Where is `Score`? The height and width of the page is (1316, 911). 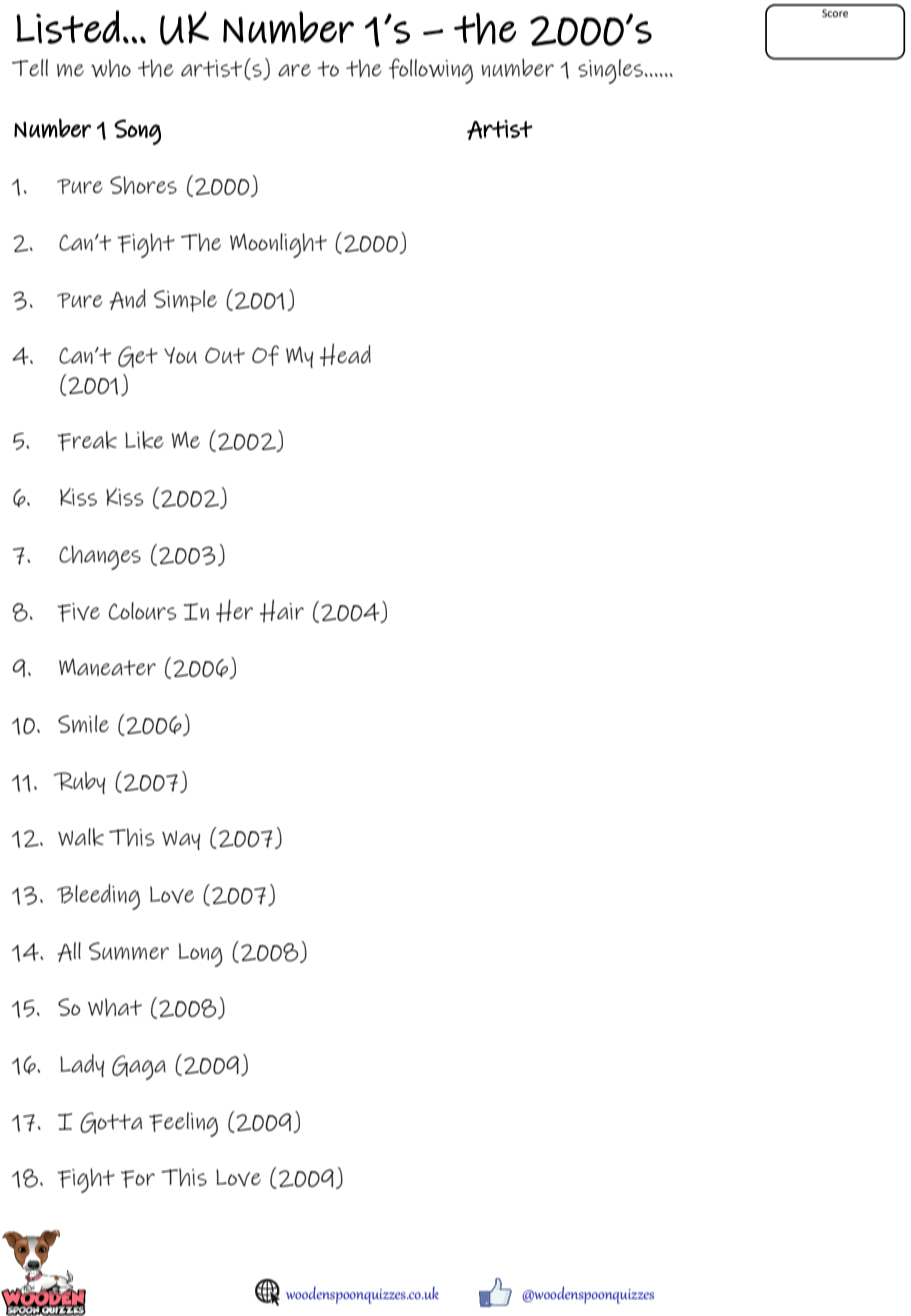
Score is located at coordinates (835, 13).
